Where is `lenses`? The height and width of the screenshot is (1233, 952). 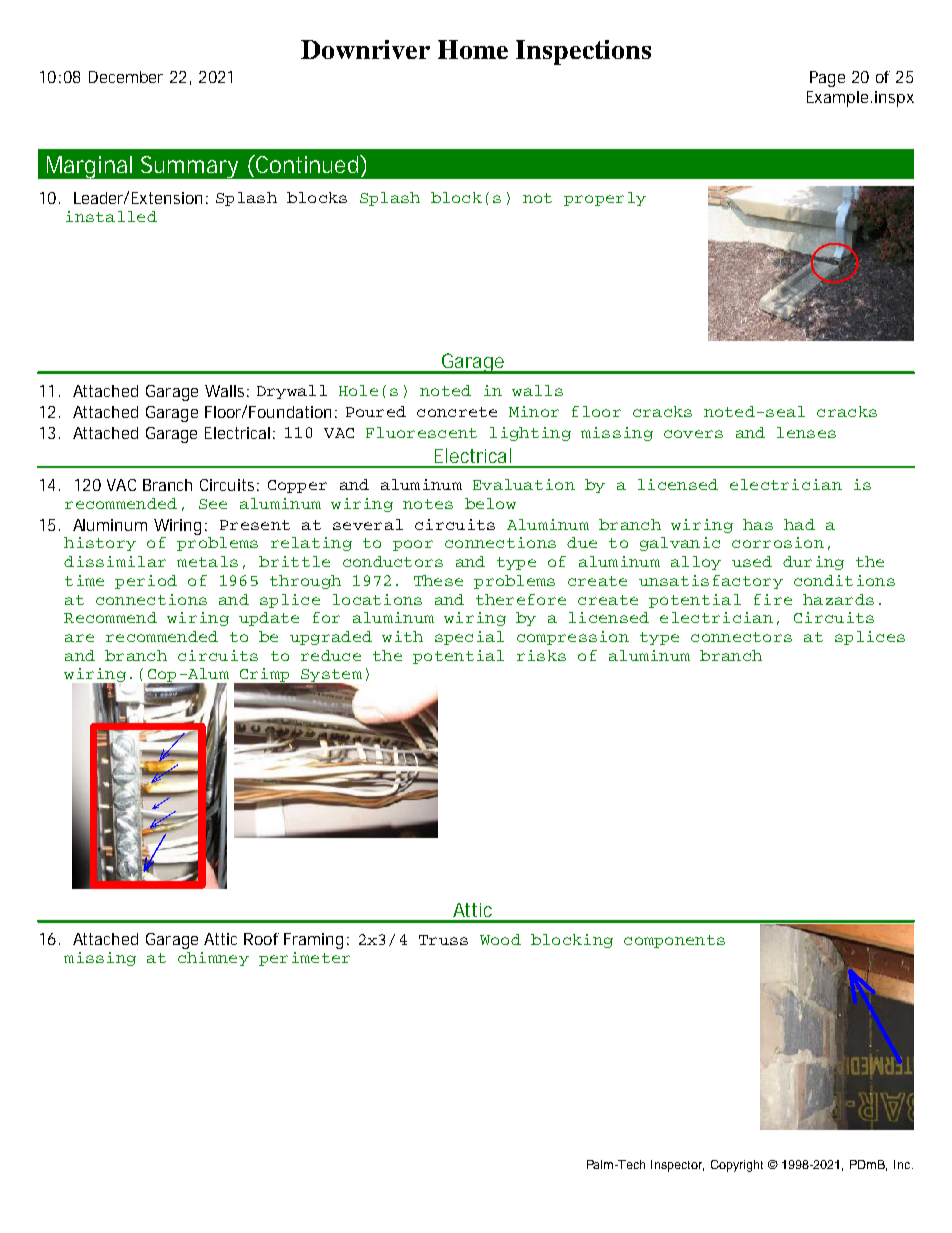
lenses is located at coordinates (806, 432).
